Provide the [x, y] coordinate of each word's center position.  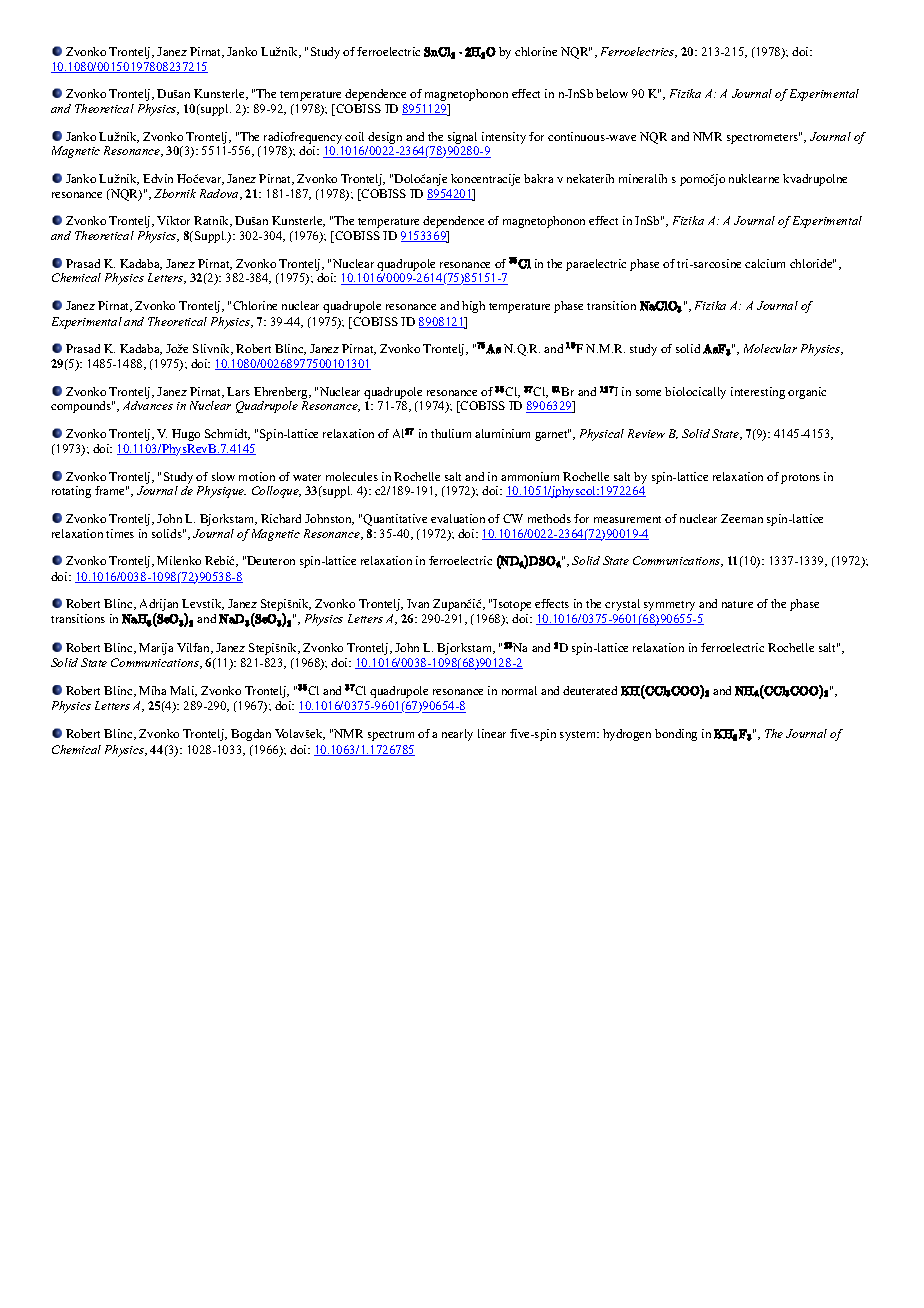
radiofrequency [303, 138]
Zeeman [742, 518]
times [120, 533]
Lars [238, 391]
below [612, 93]
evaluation [458, 518]
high [473, 307]
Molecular [770, 348]
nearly [457, 735]
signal [462, 138]
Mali [183, 691]
